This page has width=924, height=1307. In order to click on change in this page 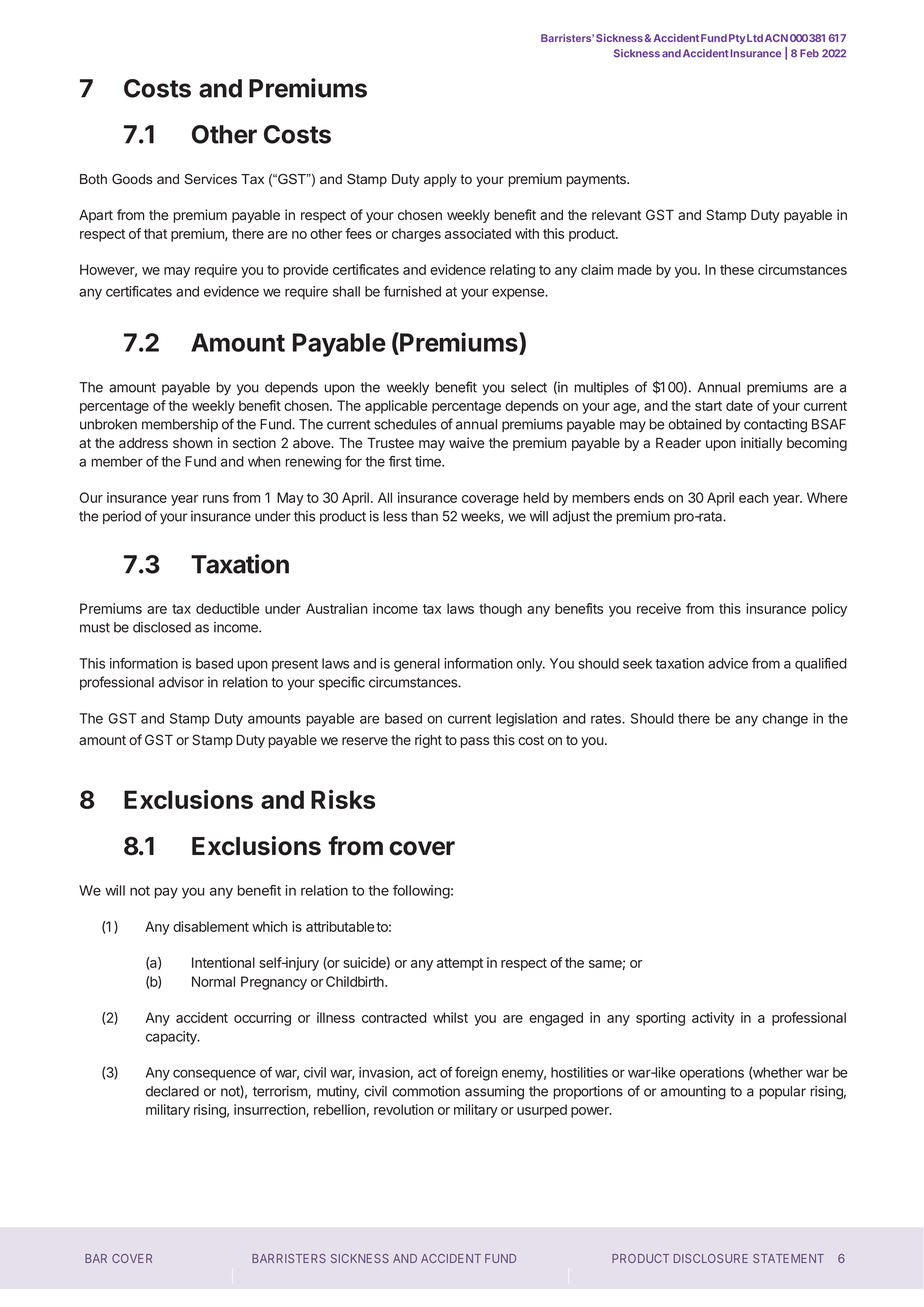, I will do `click(785, 720)`.
